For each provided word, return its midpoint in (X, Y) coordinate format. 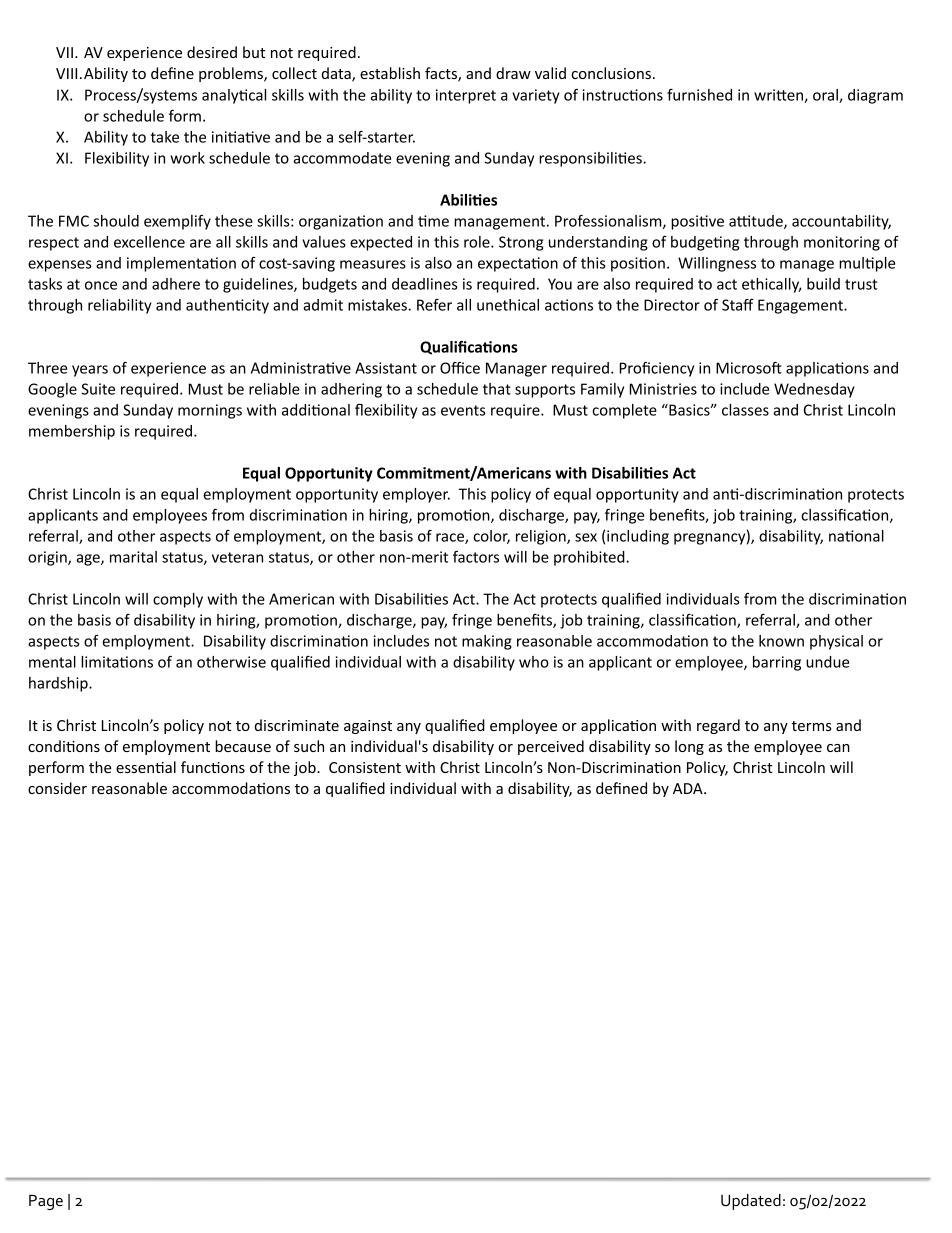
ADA (689, 788)
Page (46, 1202)
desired (212, 52)
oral (826, 96)
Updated (751, 1202)
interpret (466, 96)
